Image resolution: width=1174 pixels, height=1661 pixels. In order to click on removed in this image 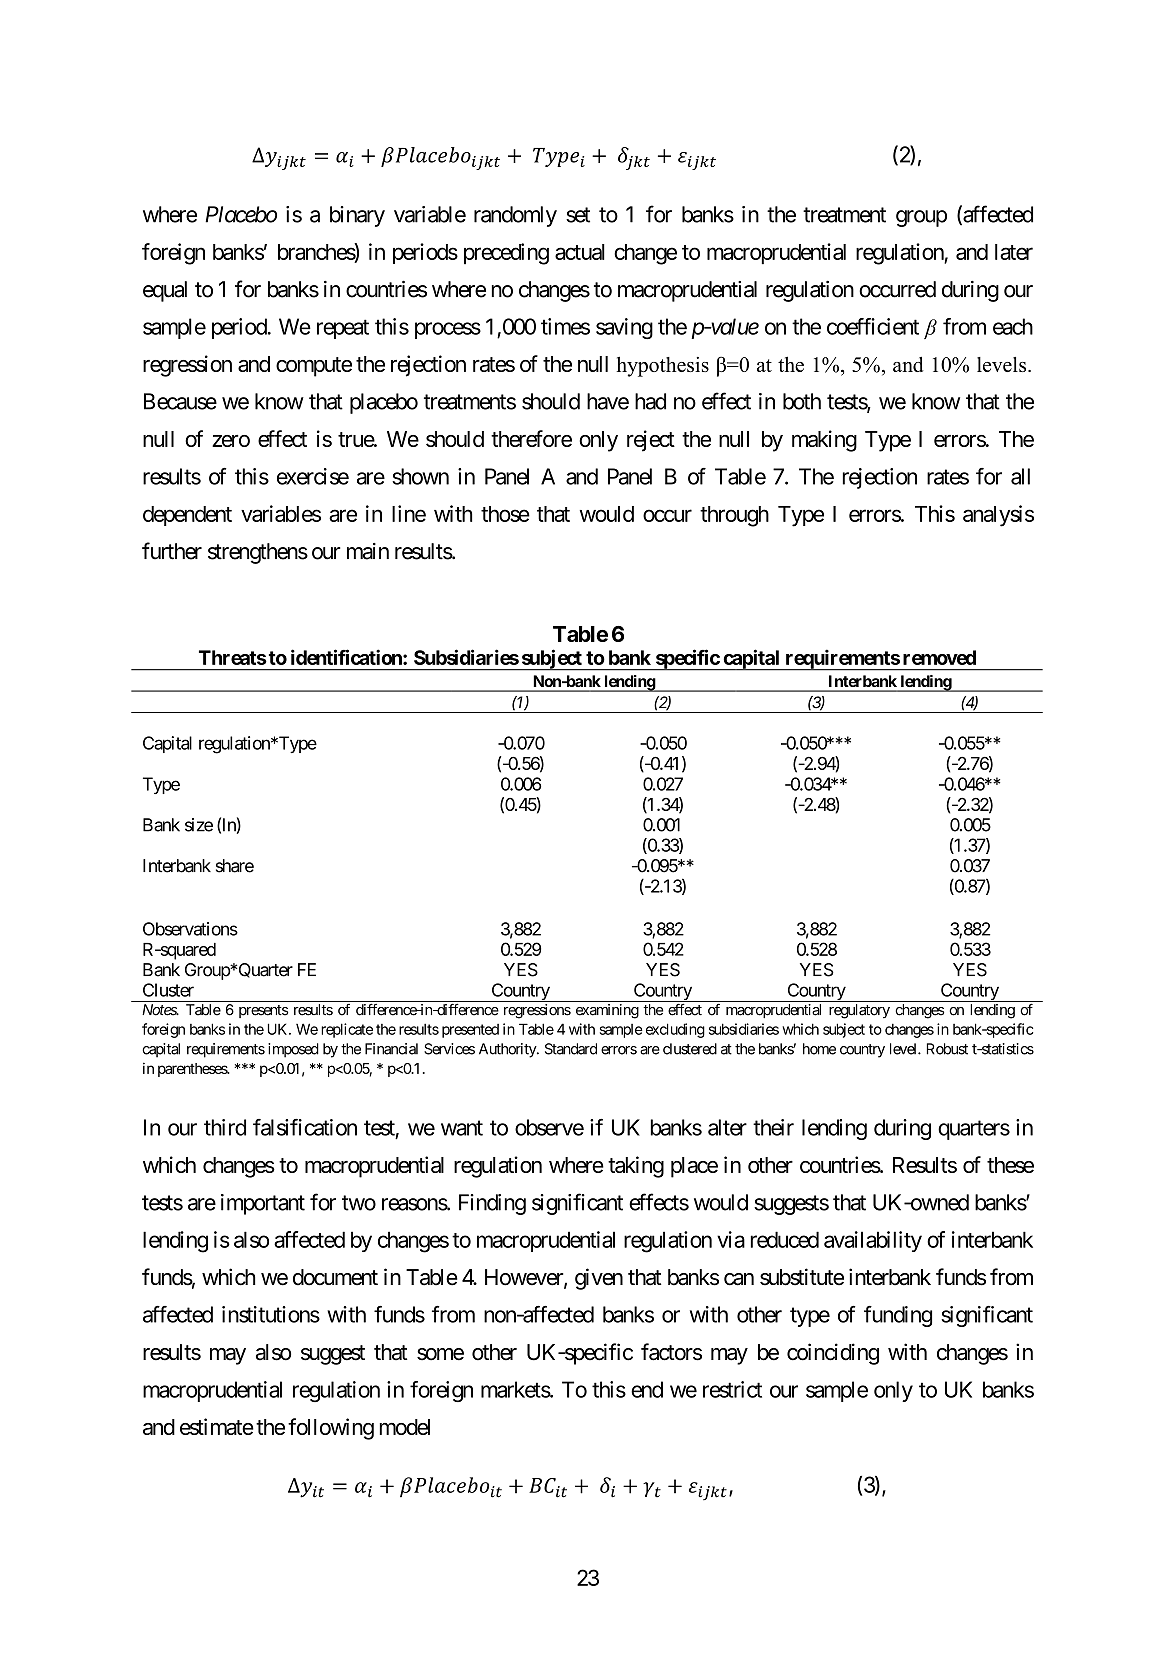, I will do `click(939, 657)`.
